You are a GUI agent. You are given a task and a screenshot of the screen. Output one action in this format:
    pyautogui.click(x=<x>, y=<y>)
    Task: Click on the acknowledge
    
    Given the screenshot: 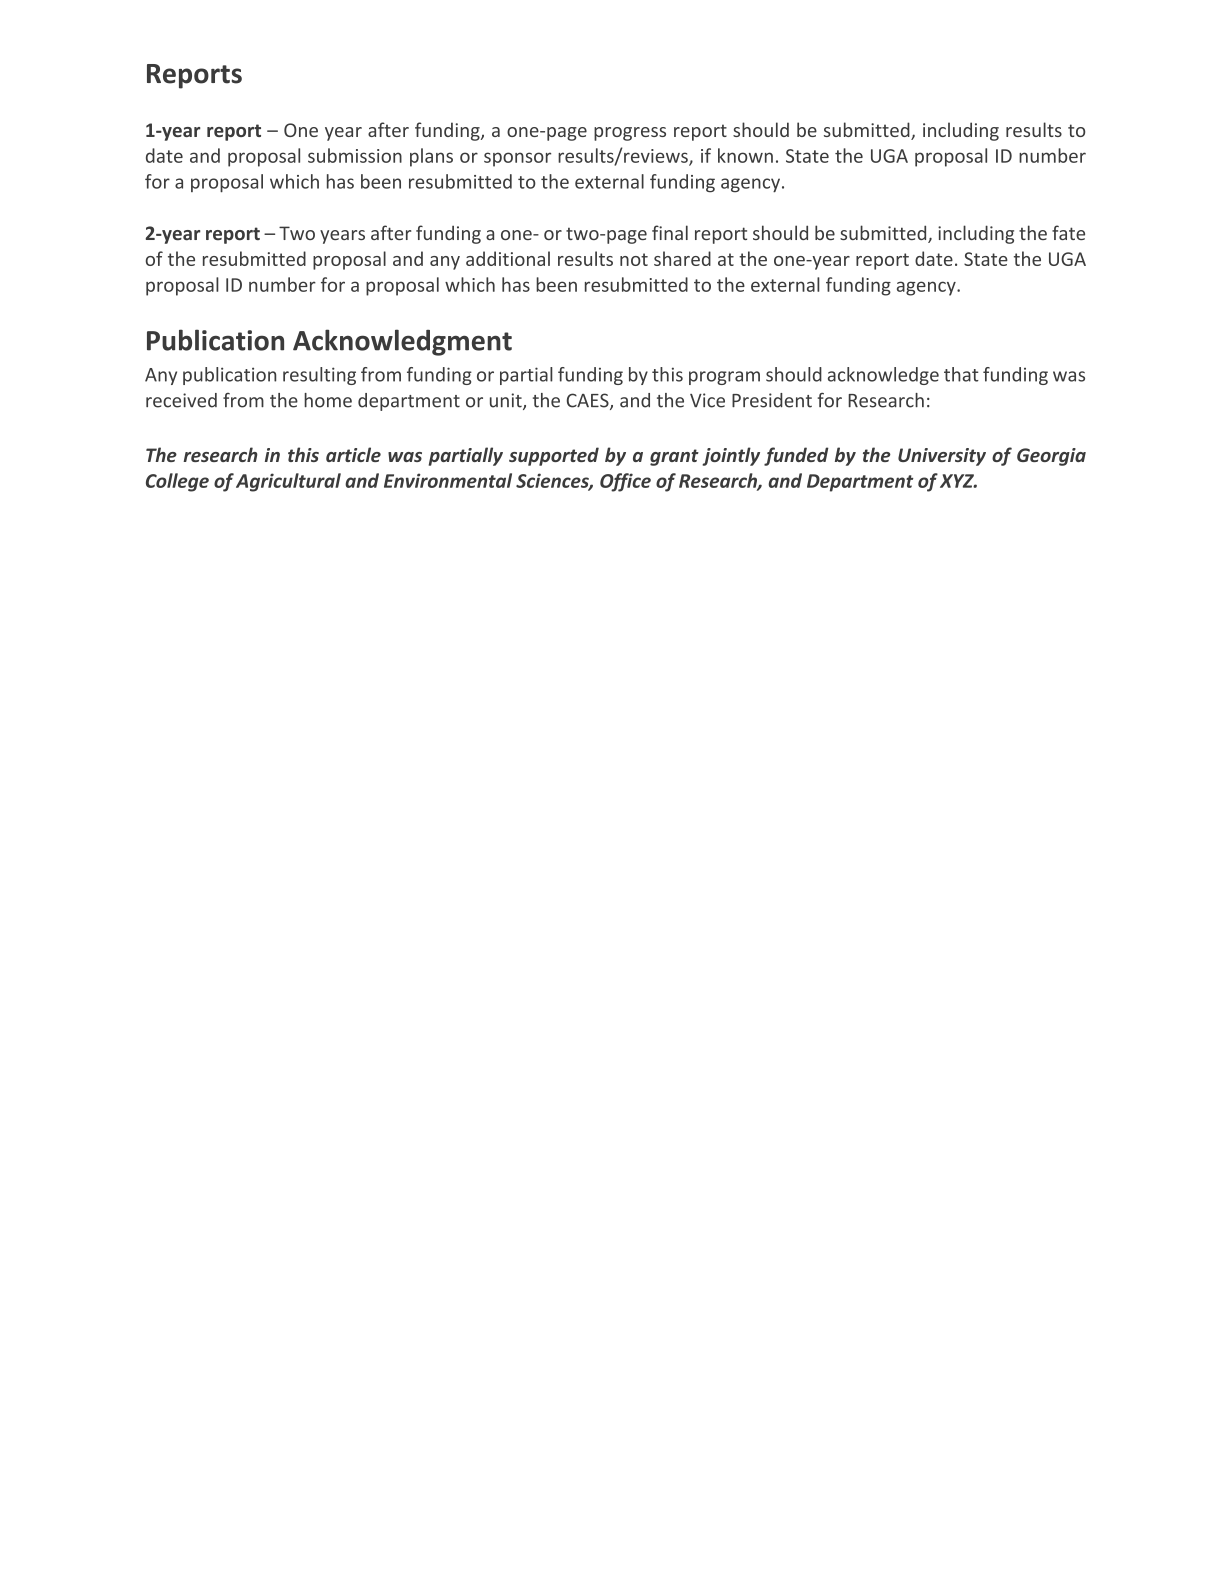 What is the action you would take?
    pyautogui.click(x=883, y=376)
